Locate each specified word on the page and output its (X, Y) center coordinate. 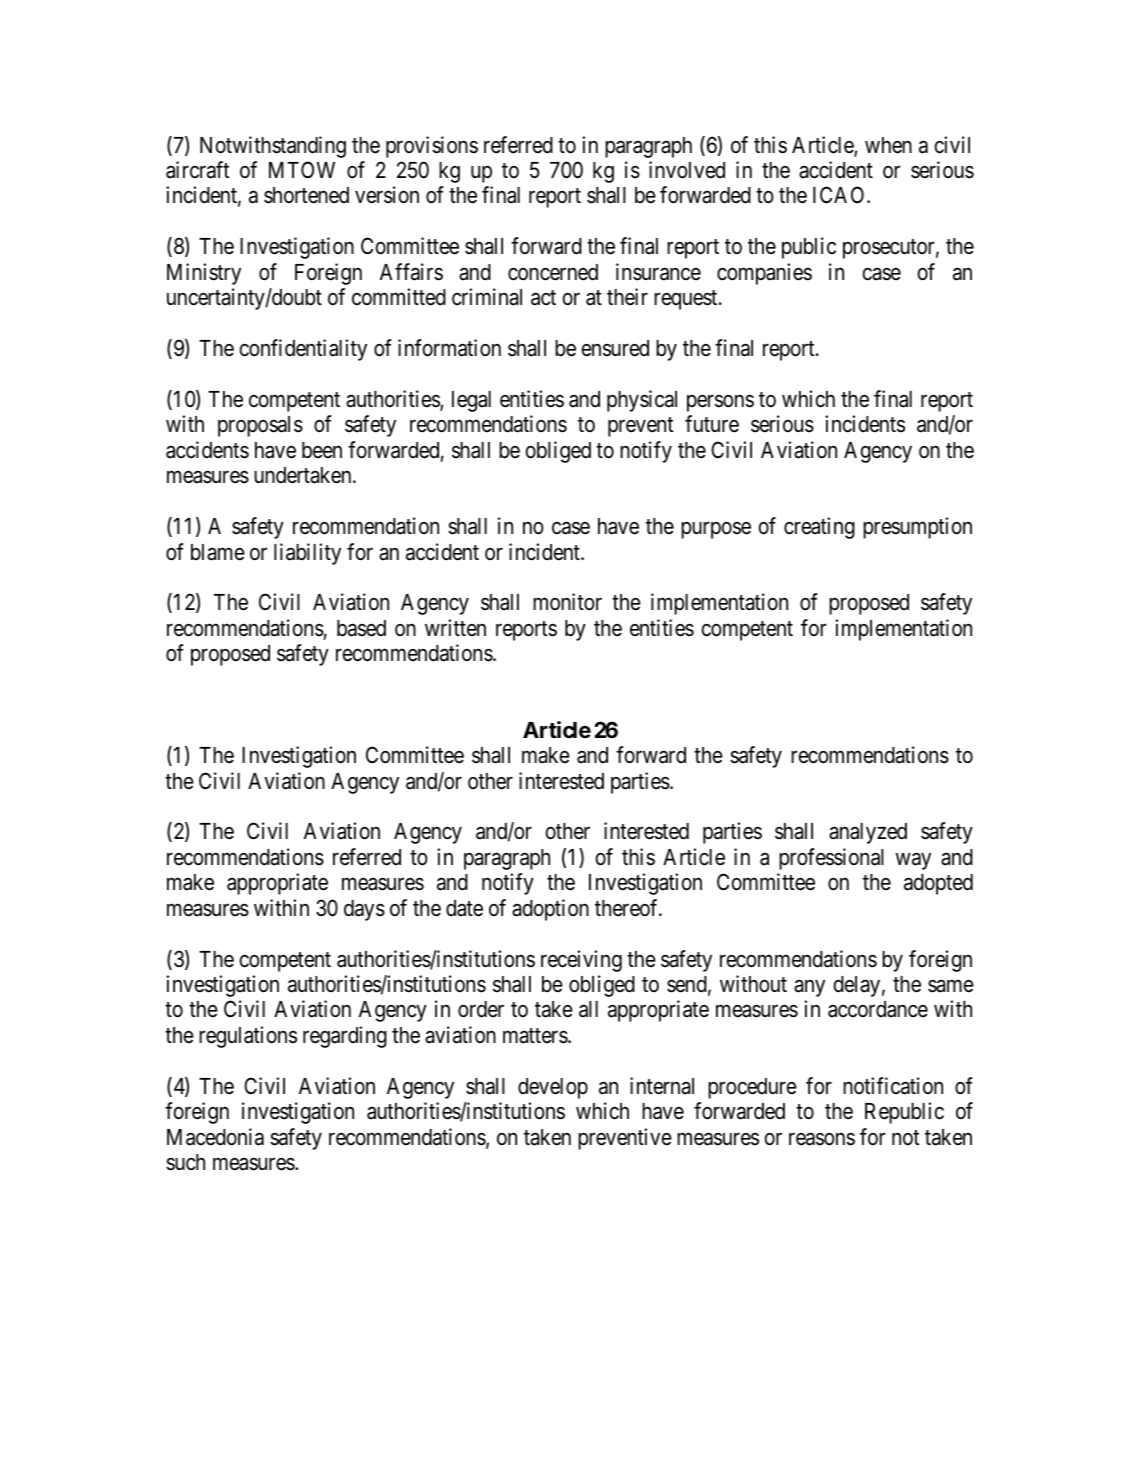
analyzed (868, 833)
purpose (716, 530)
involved (687, 170)
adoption (550, 910)
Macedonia (215, 1137)
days (364, 910)
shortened (306, 195)
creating (819, 528)
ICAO (840, 195)
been (322, 450)
